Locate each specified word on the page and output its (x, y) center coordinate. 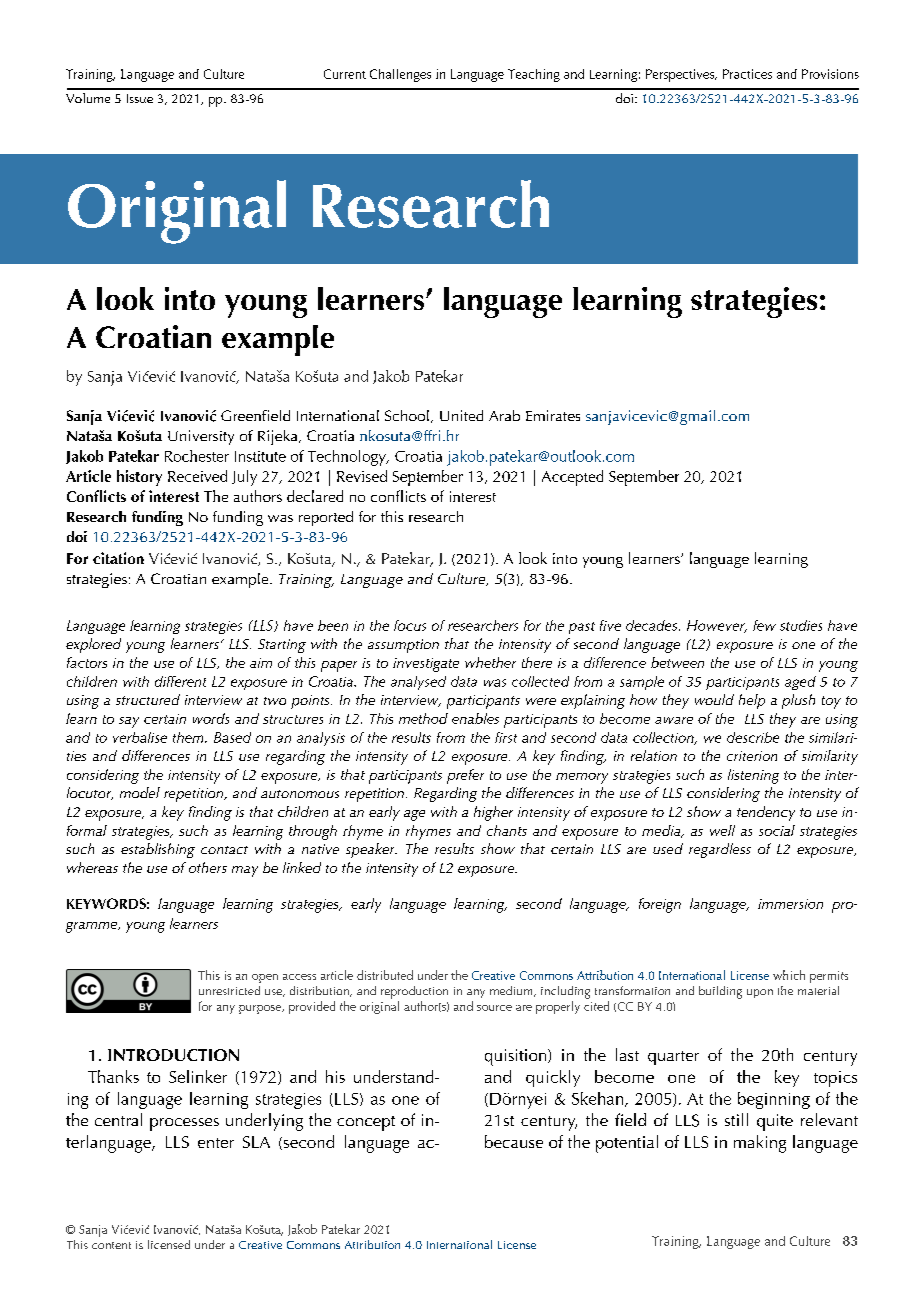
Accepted (572, 478)
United (461, 415)
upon (760, 993)
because (514, 1141)
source (494, 1008)
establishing (158, 850)
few (764, 625)
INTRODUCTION (173, 1055)
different (180, 681)
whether (490, 662)
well (722, 830)
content (111, 1245)
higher (493, 813)
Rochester (197, 456)
